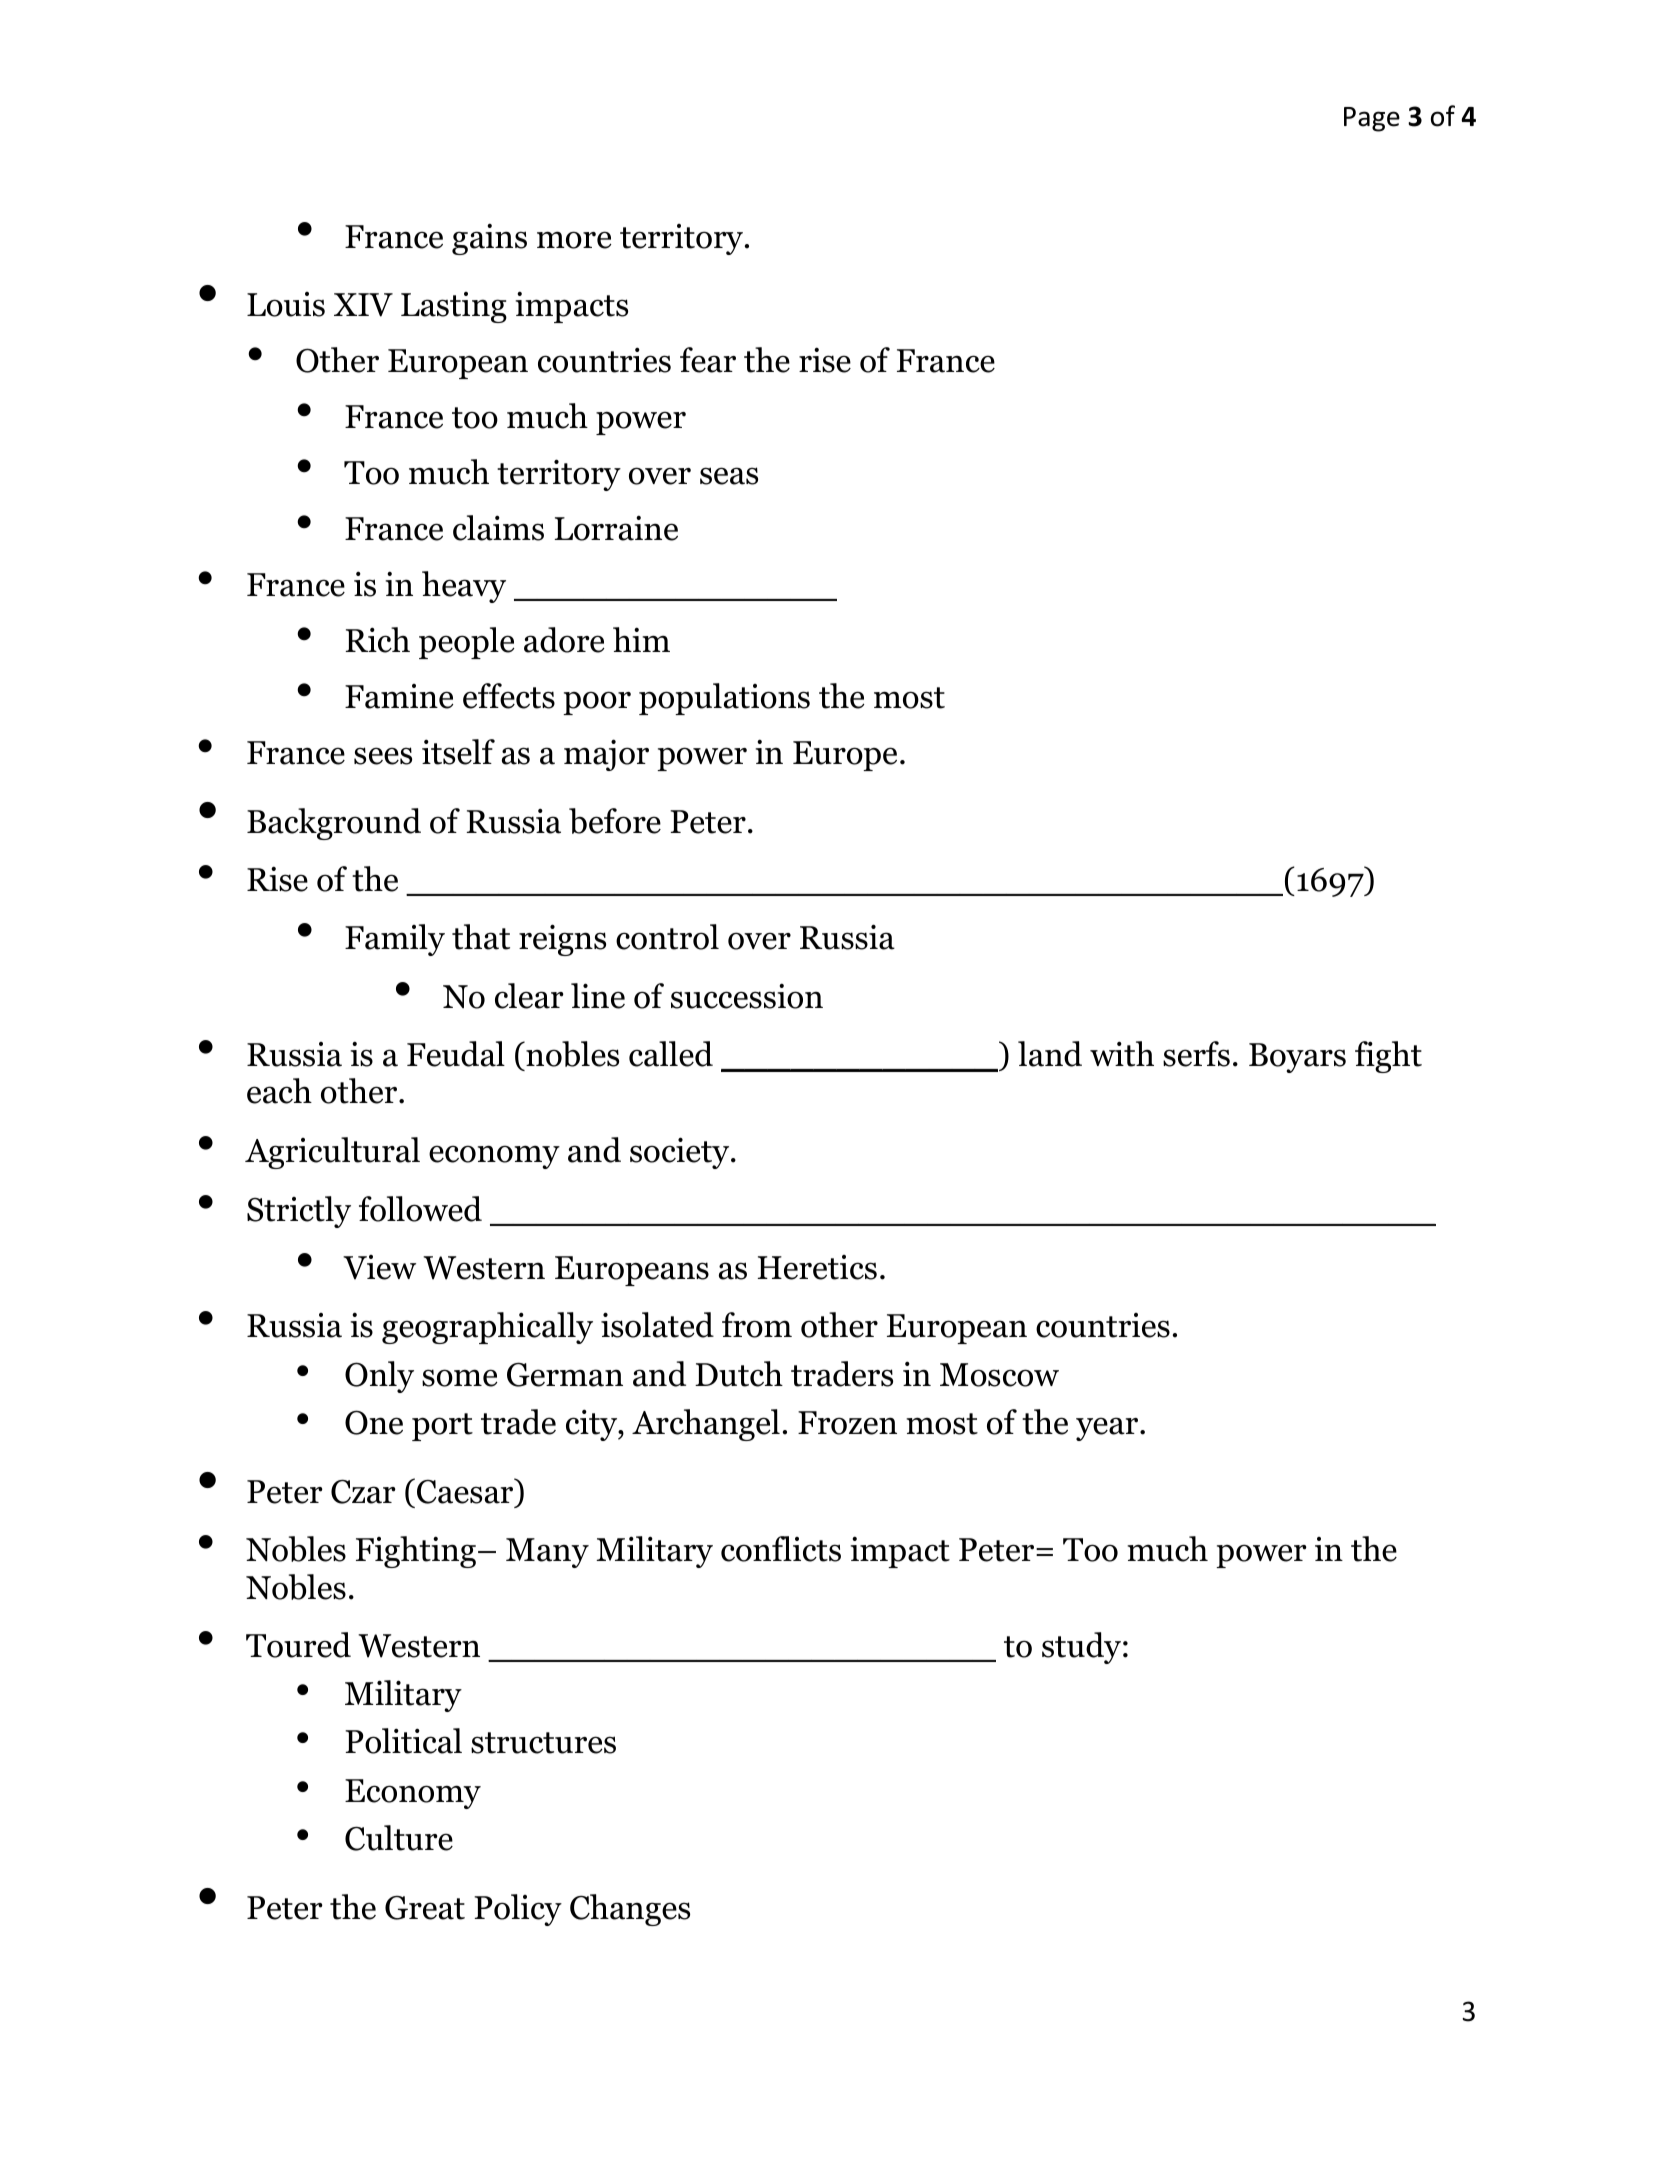 The height and width of the page is (2165, 1673). Describe the element at coordinates (456, 1054) in the page. I see `Feudal` at that location.
